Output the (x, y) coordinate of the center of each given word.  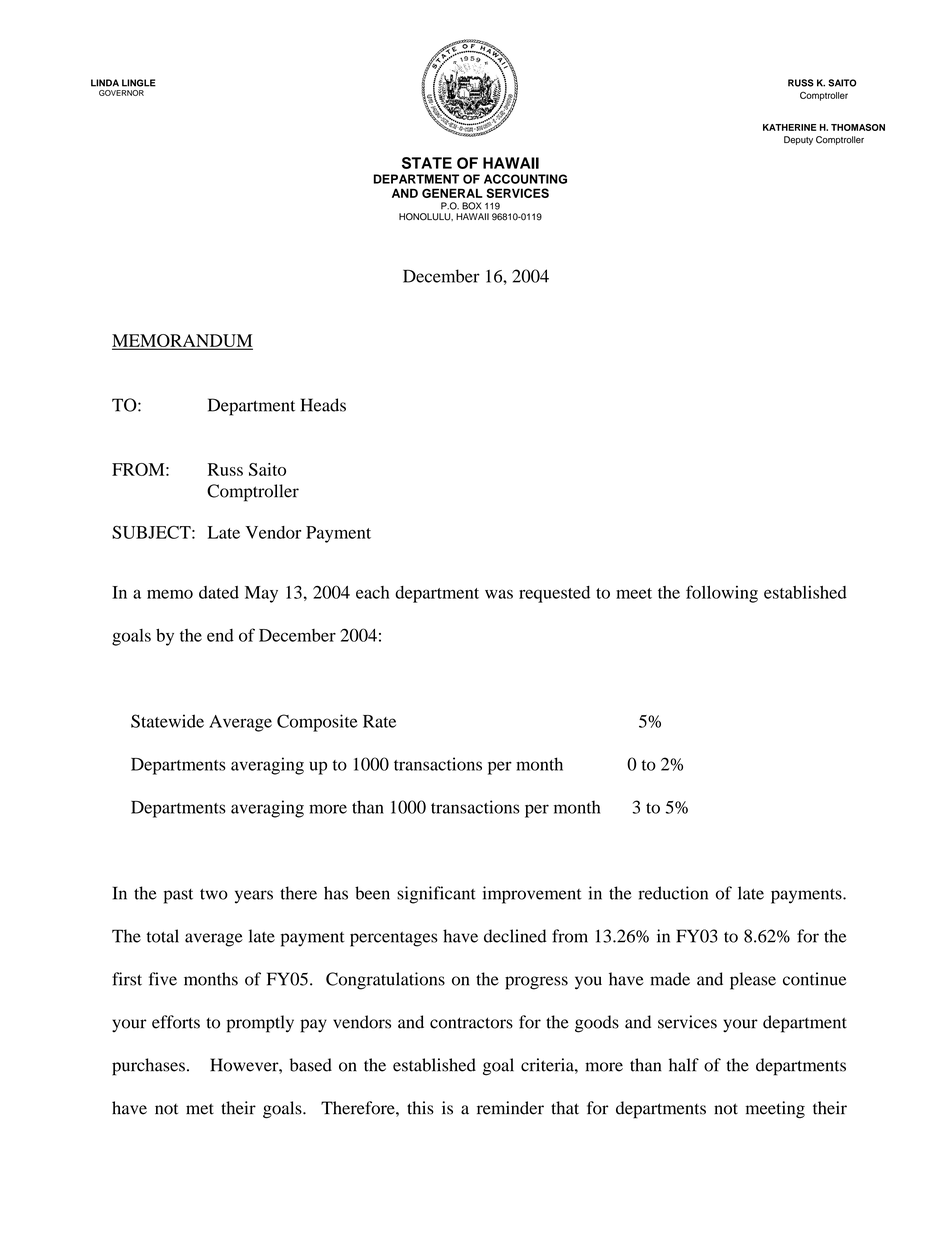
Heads (323, 405)
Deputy (798, 140)
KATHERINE (789, 127)
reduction (673, 893)
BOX (471, 206)
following (722, 594)
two (214, 894)
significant (436, 895)
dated (219, 592)
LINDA (105, 83)
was (499, 594)
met (200, 1109)
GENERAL (452, 193)
